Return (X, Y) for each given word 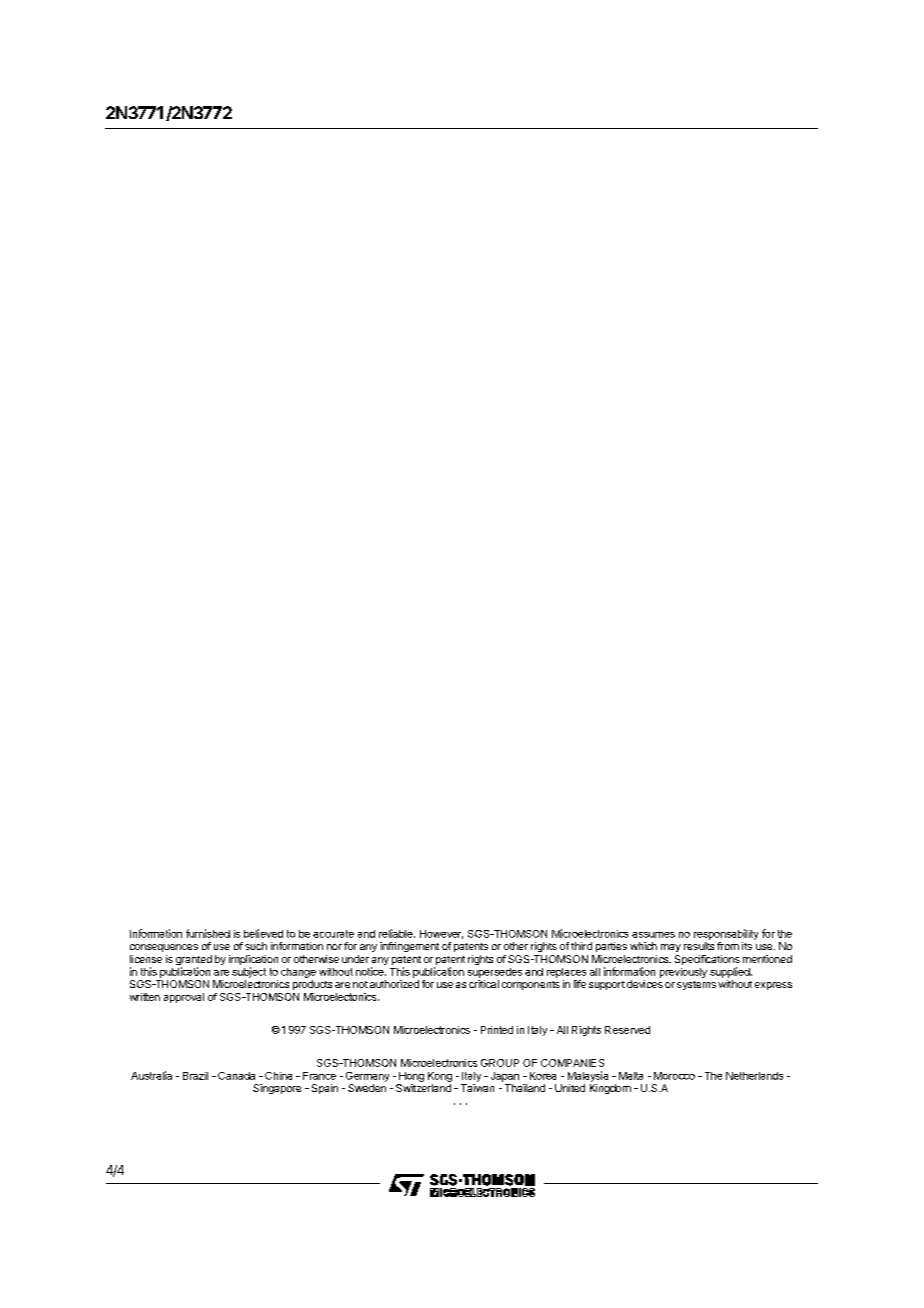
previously (683, 973)
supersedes (495, 973)
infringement (409, 947)
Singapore (277, 1089)
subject (249, 972)
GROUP (500, 1063)
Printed (497, 1030)
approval (184, 998)
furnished (208, 933)
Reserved (627, 1030)
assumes (653, 935)
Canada (236, 1076)
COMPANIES (572, 1063)
